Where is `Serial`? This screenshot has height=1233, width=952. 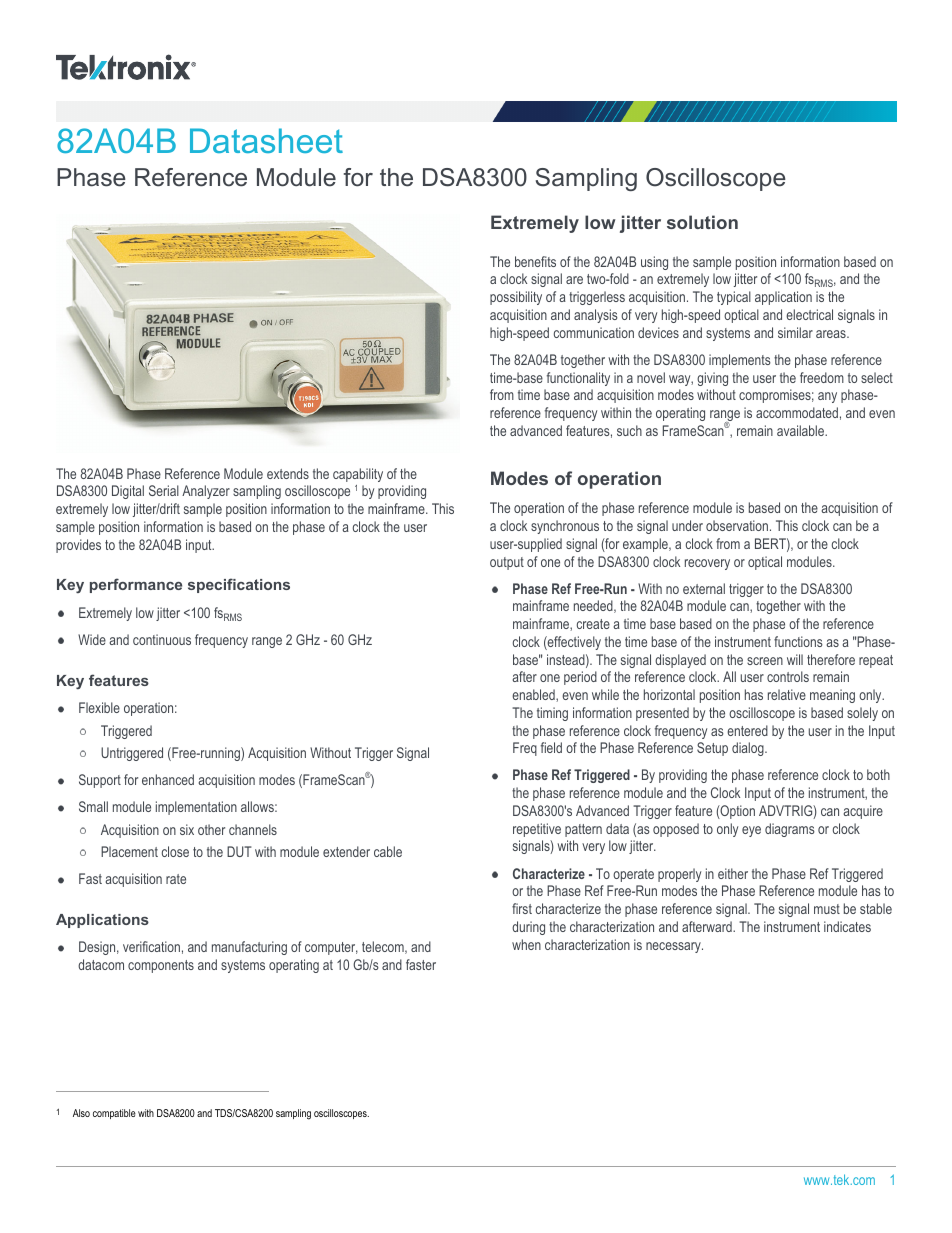
Serial is located at coordinates (164, 490).
